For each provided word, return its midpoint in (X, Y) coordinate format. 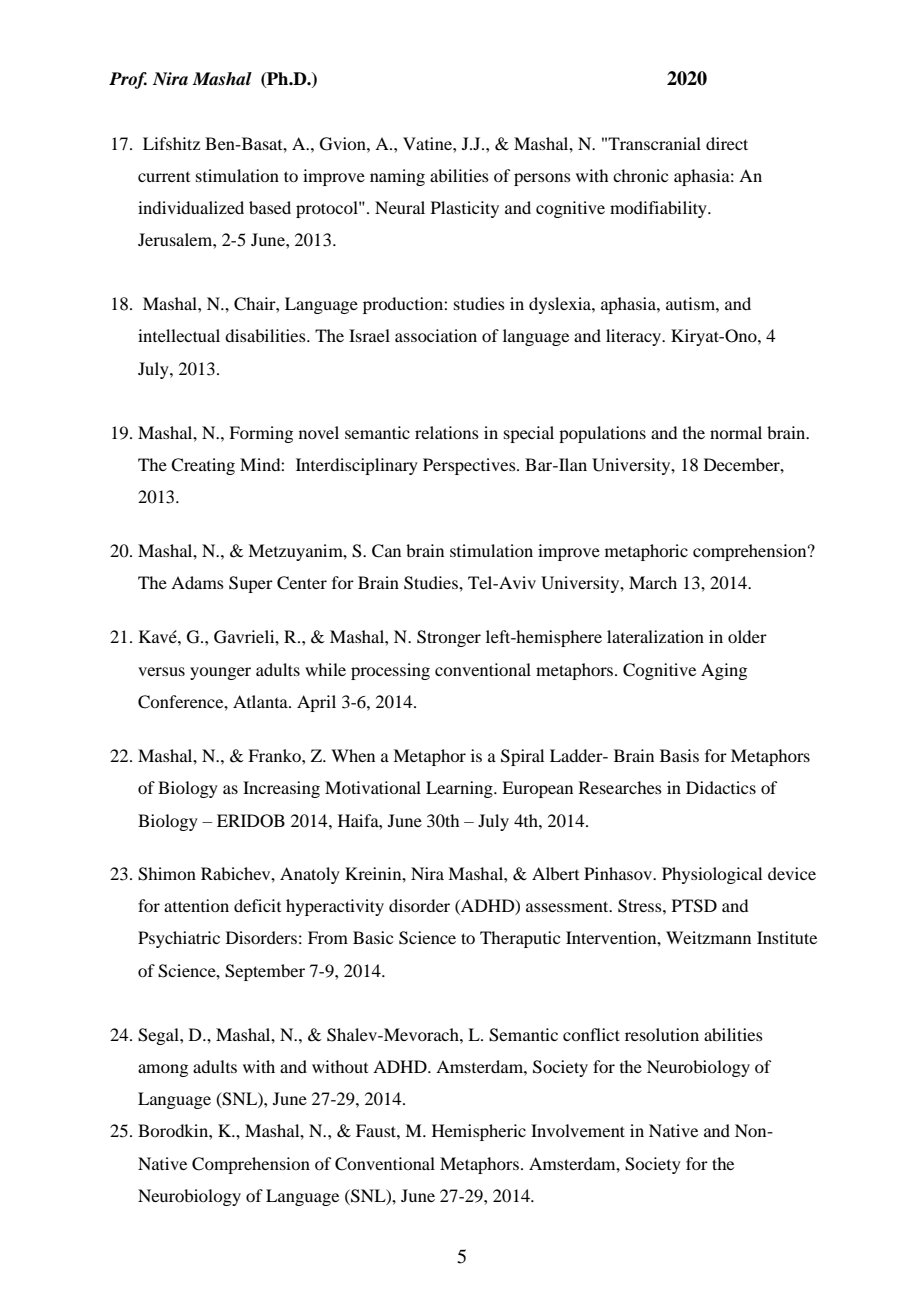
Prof (128, 80)
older (747, 636)
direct (727, 143)
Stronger (449, 638)
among (163, 1070)
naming (397, 177)
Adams (197, 582)
